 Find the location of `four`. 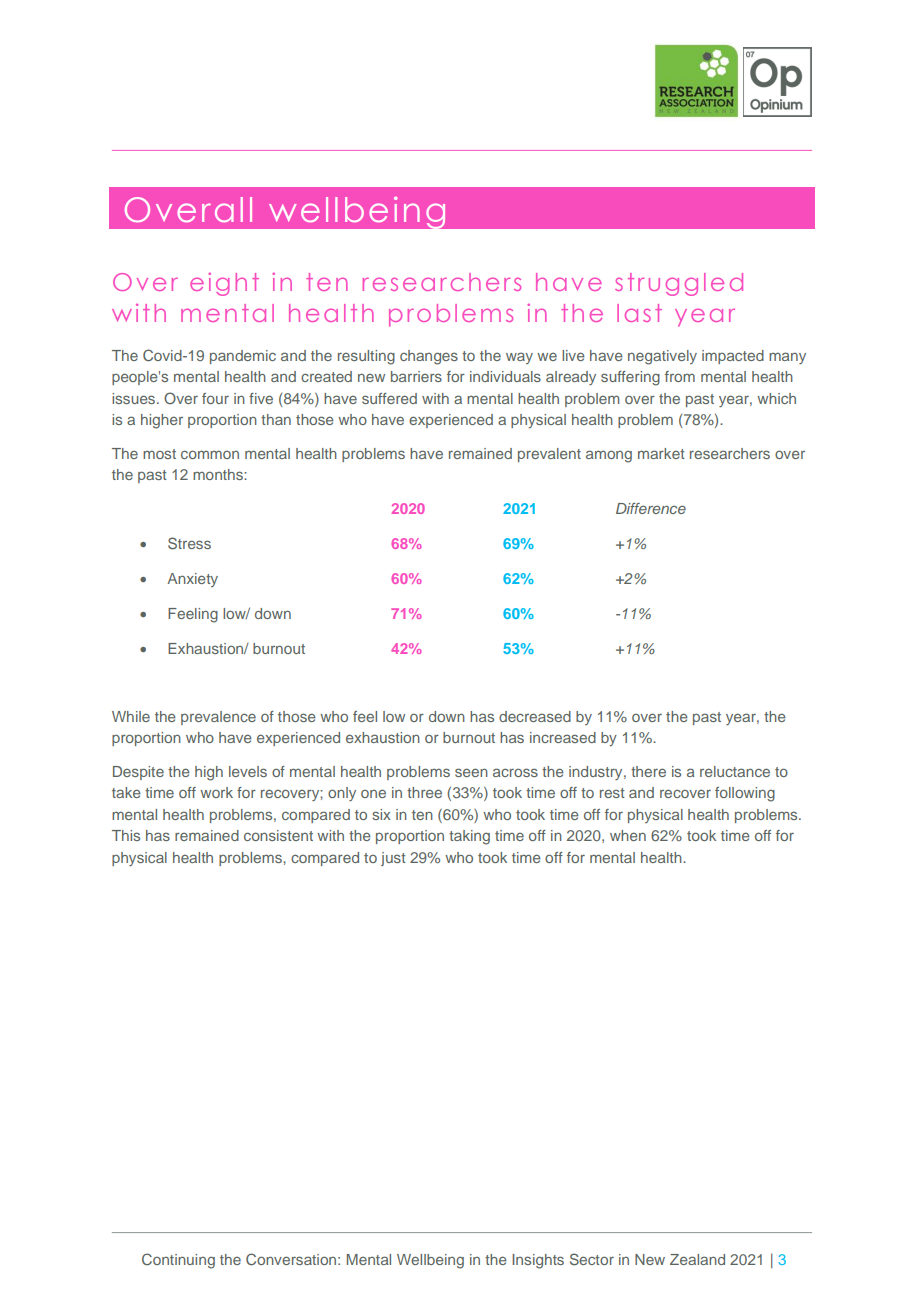

four is located at coordinates (215, 398).
